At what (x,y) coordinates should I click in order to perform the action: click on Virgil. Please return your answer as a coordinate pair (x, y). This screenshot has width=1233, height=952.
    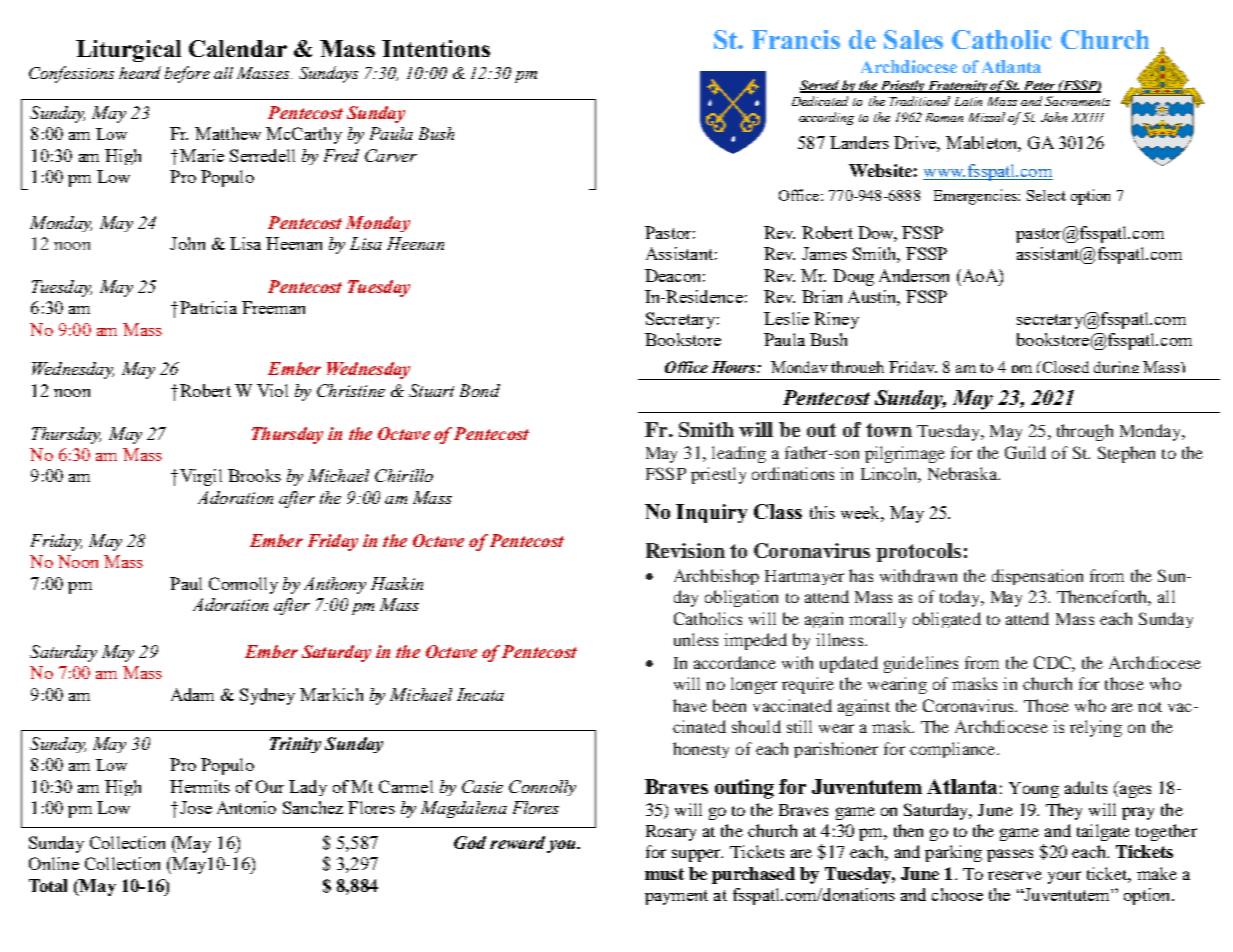
    Looking at the image, I should click on (201, 477).
